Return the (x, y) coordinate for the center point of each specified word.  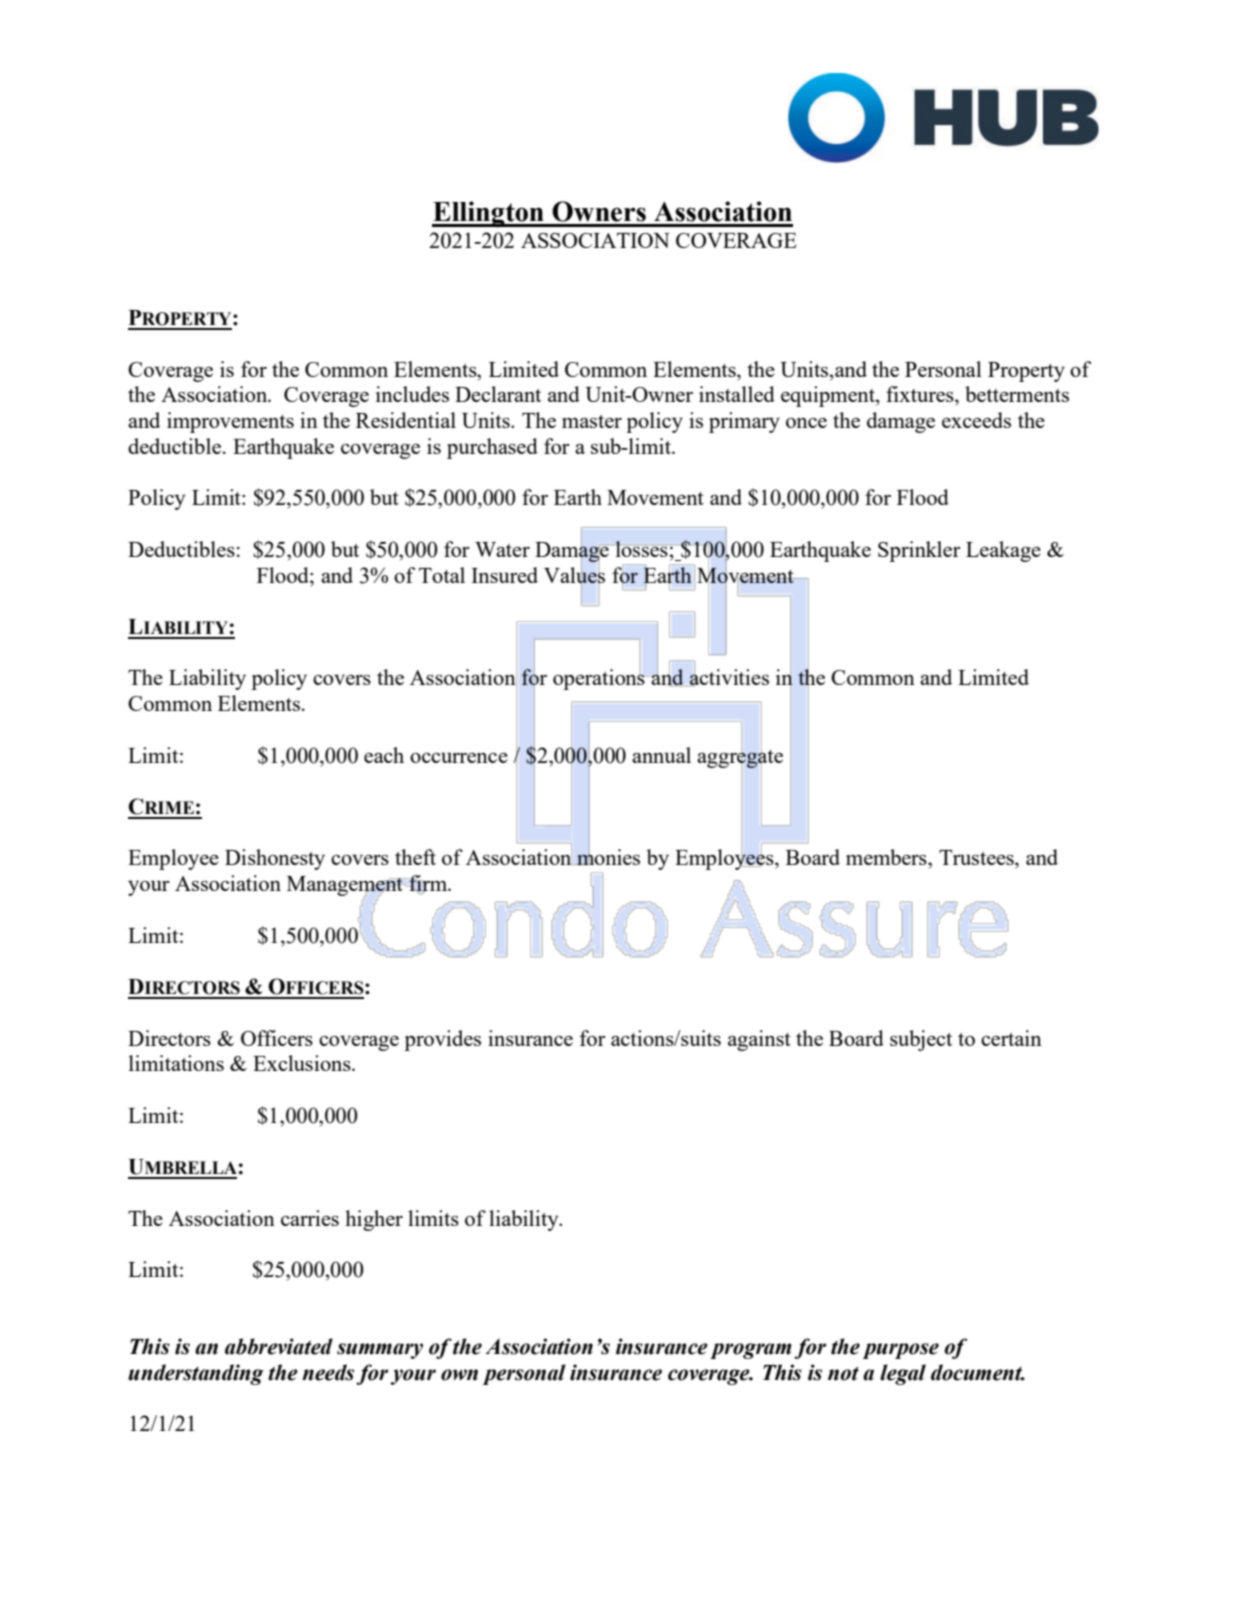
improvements (230, 422)
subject (921, 1040)
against (759, 1040)
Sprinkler (919, 551)
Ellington (489, 214)
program (751, 1351)
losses (642, 549)
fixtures (921, 394)
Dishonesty (275, 859)
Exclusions (303, 1063)
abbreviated (279, 1346)
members (887, 857)
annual (661, 755)
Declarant (498, 394)
